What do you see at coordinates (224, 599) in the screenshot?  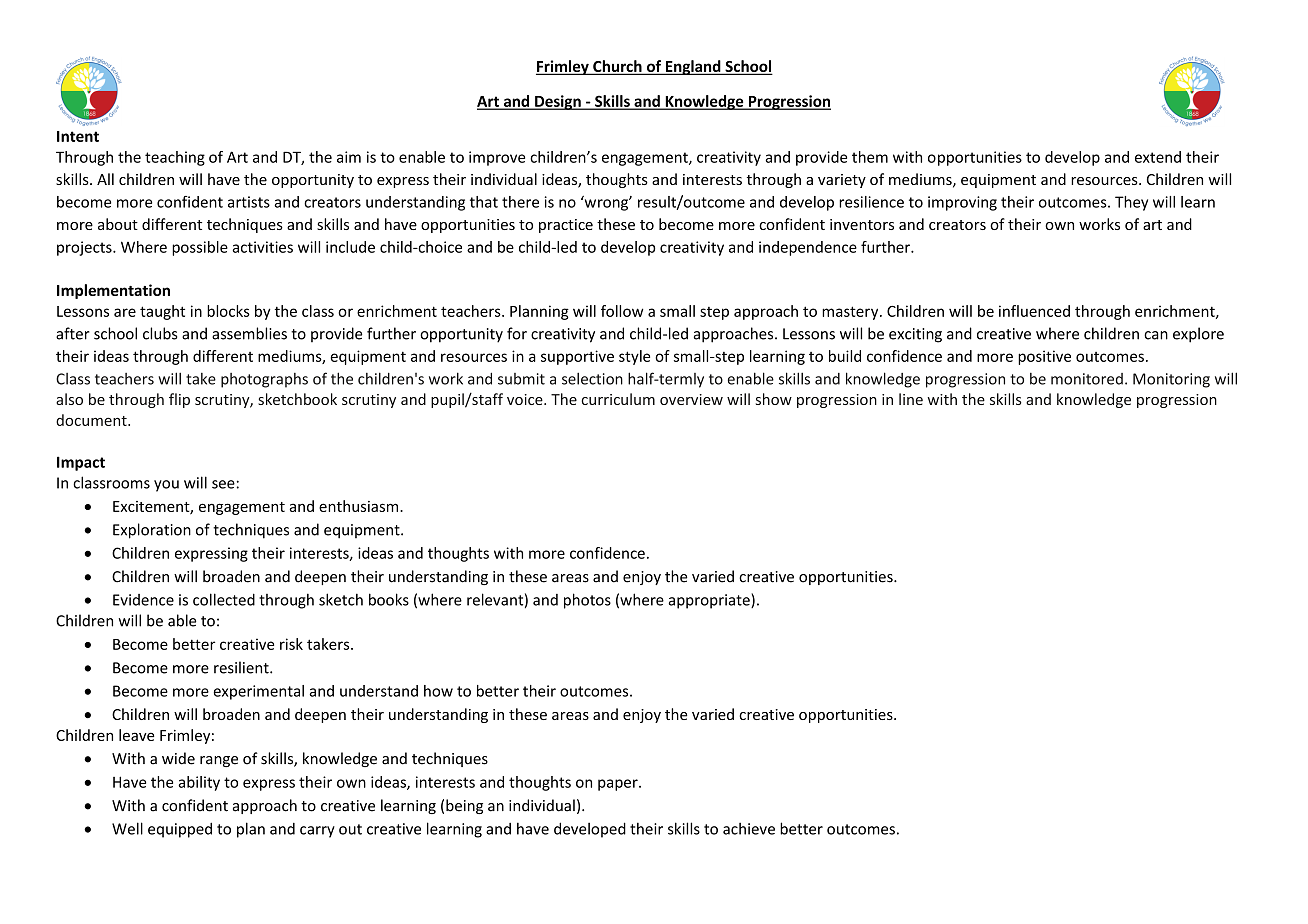 I see `collected` at bounding box center [224, 599].
